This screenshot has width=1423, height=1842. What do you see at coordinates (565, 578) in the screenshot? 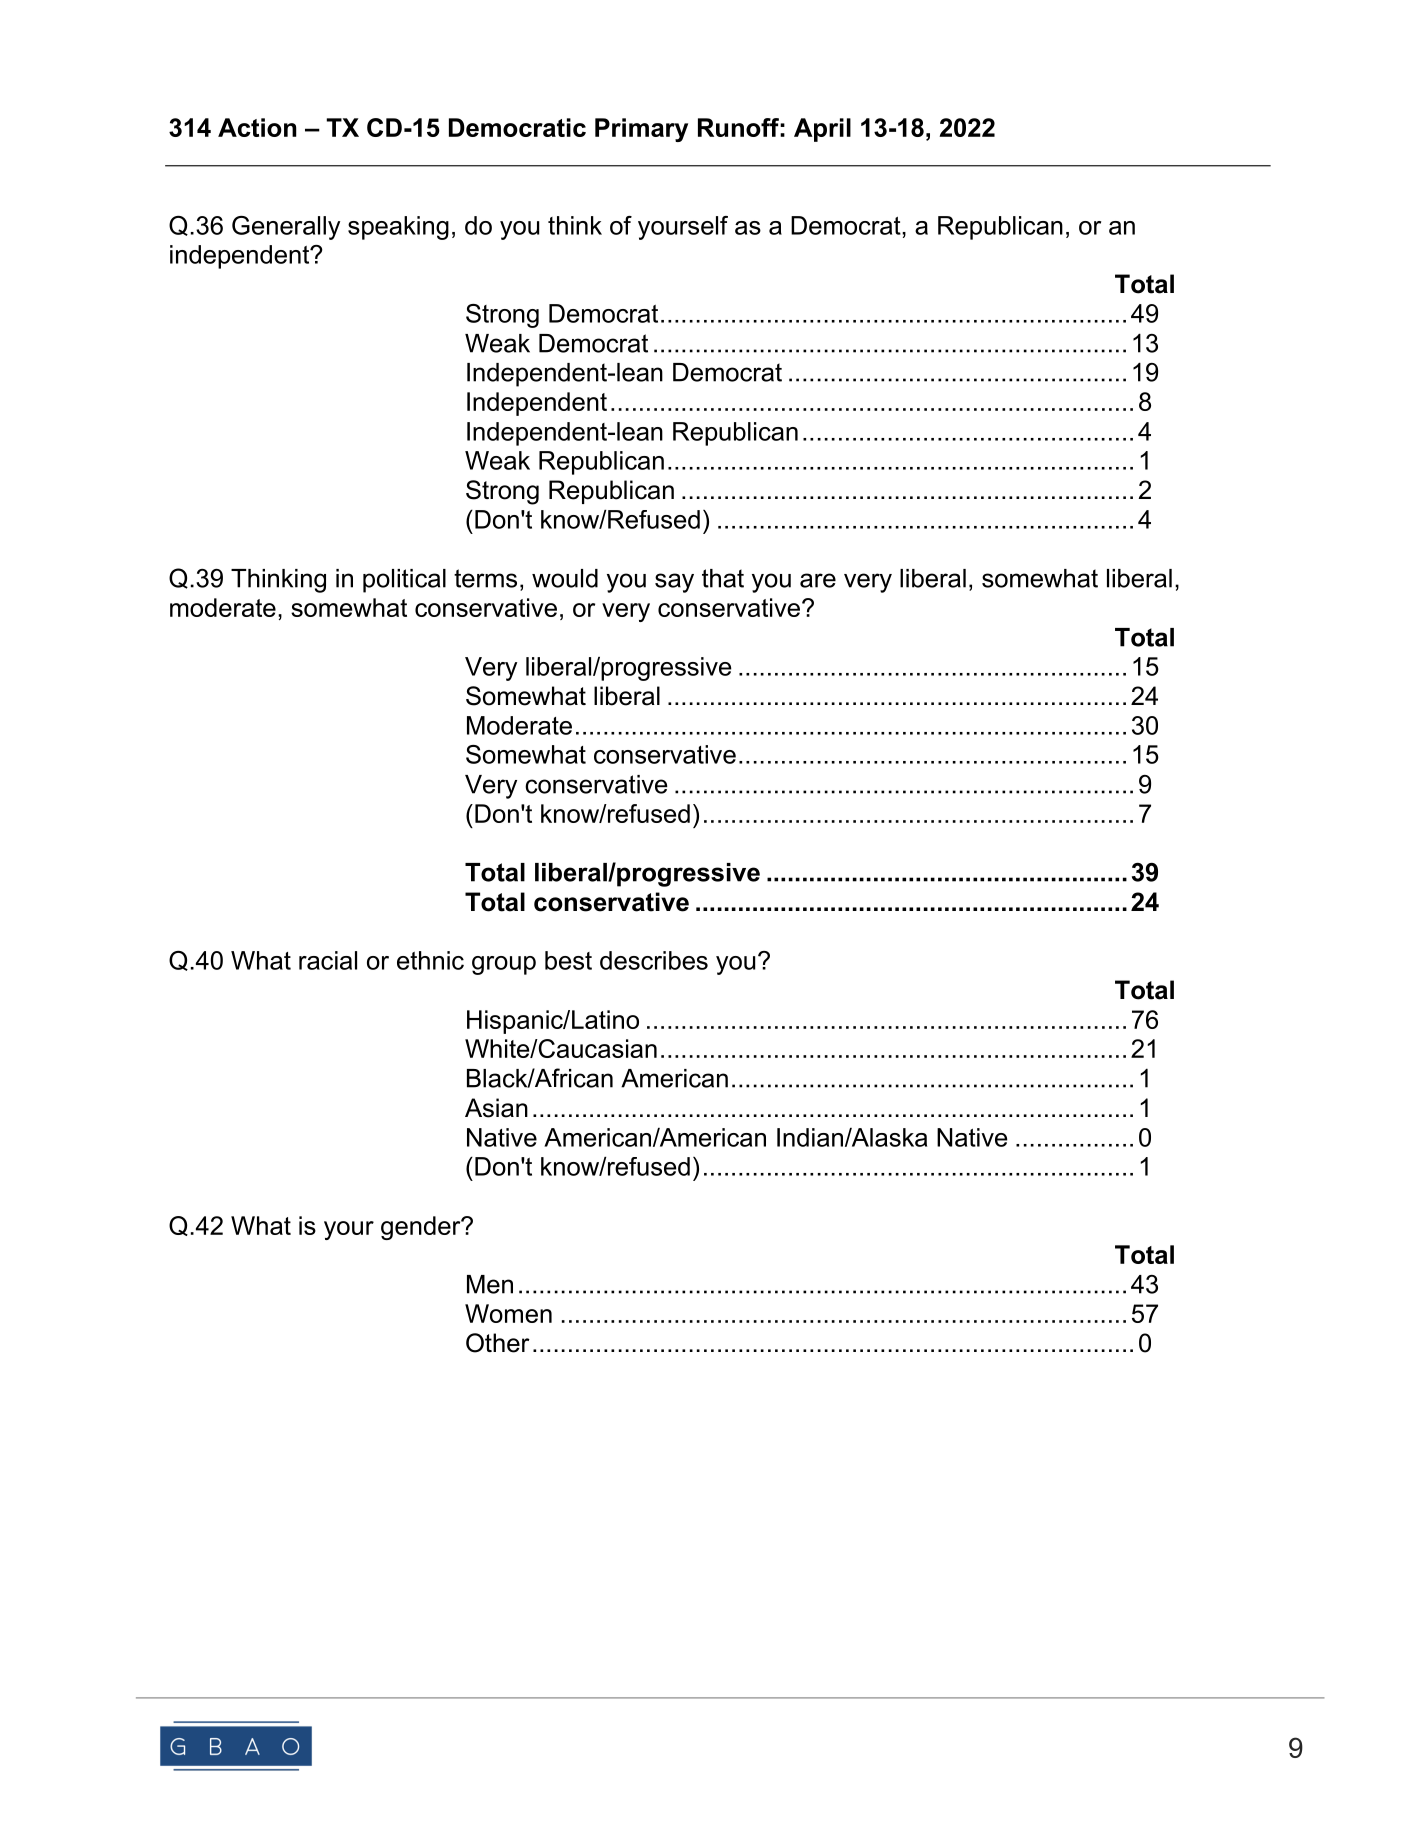
I see `would` at bounding box center [565, 578].
